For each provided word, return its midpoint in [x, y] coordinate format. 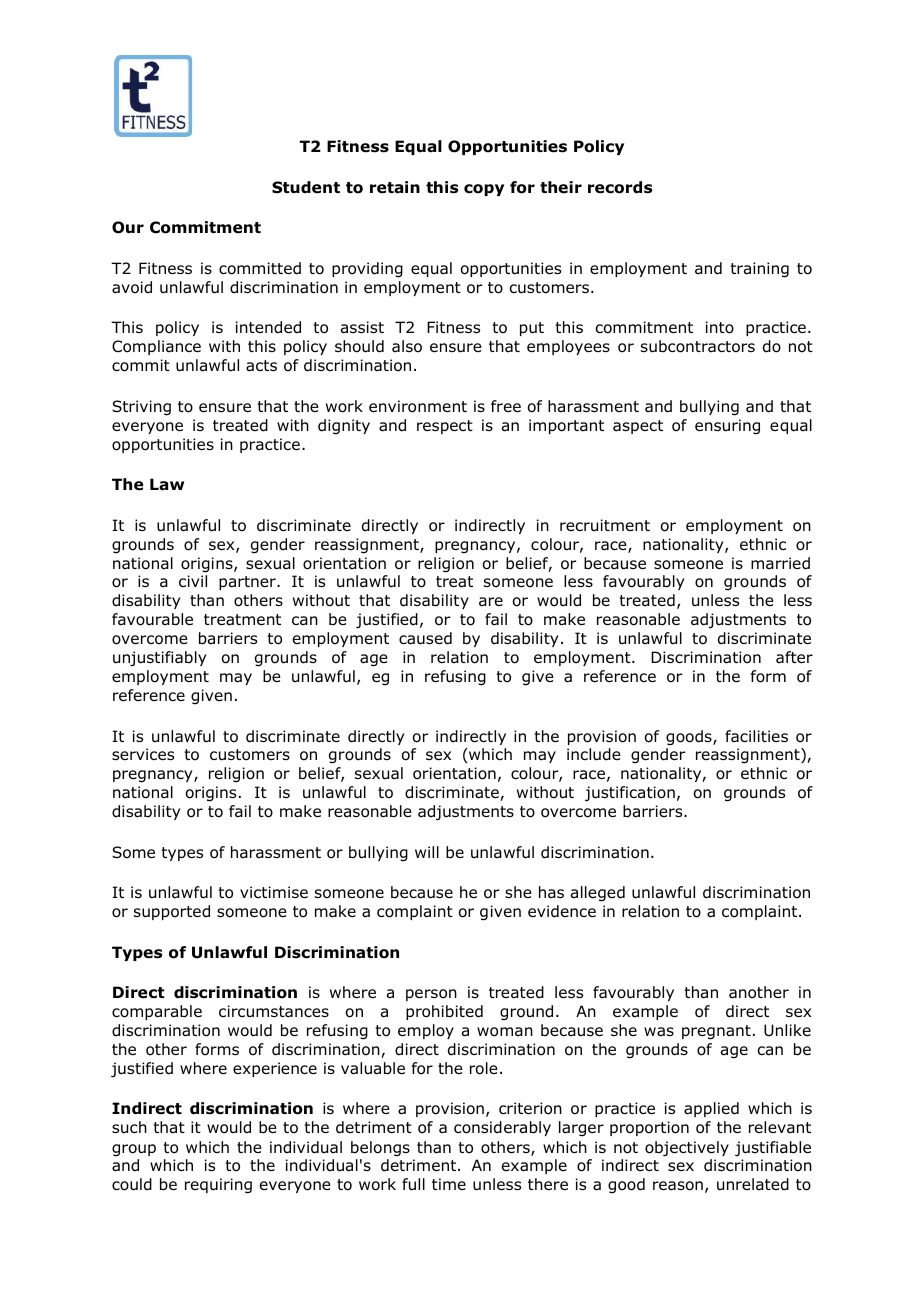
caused [425, 638]
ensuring [727, 426]
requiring [218, 1186]
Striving [141, 408]
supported [172, 912]
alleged [598, 894]
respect [445, 427]
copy [484, 190]
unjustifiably [159, 658]
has [551, 892]
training [759, 270]
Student [306, 187]
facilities [756, 736]
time [449, 1184]
